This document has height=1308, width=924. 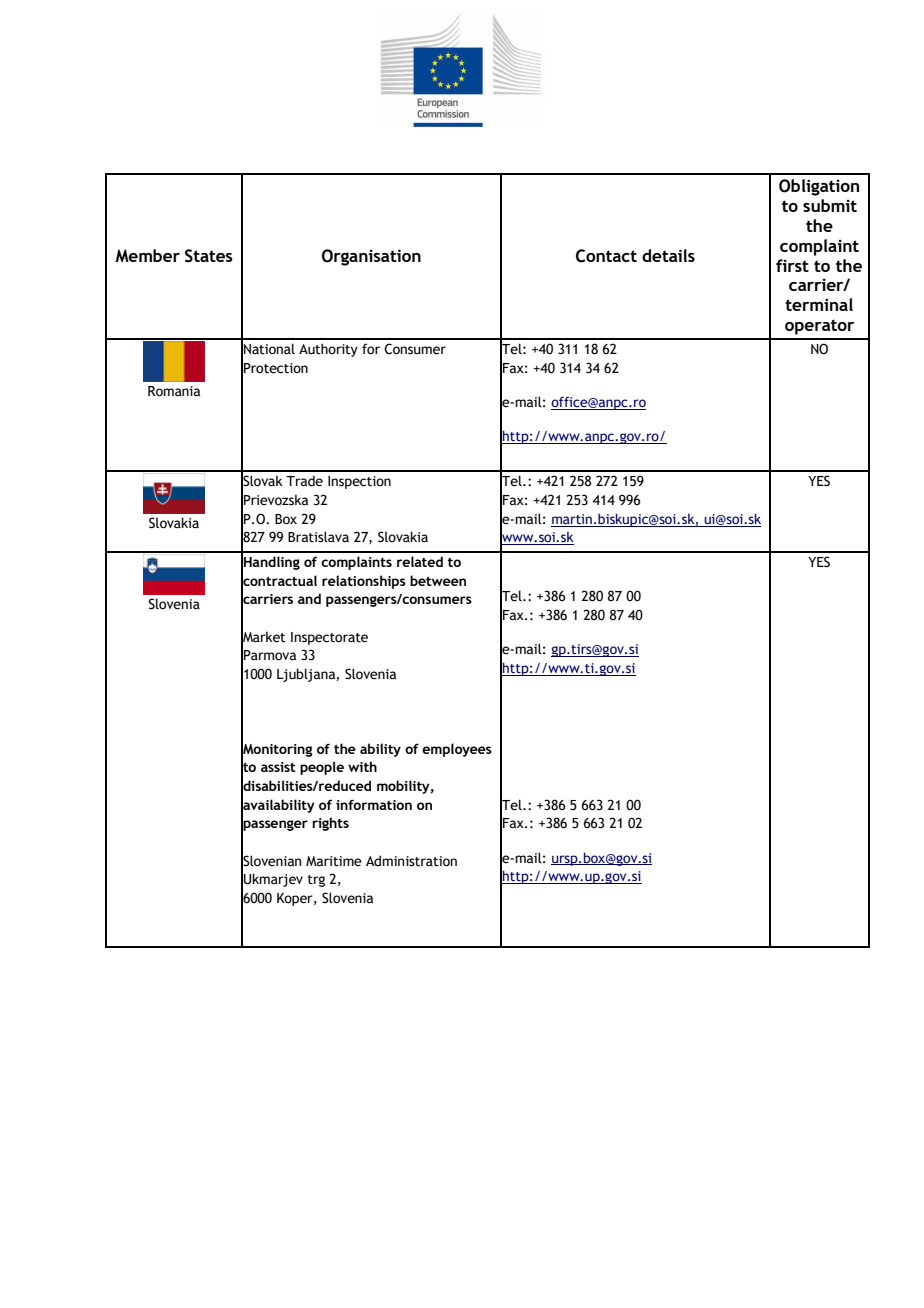 I want to click on Obligation, so click(x=819, y=187).
